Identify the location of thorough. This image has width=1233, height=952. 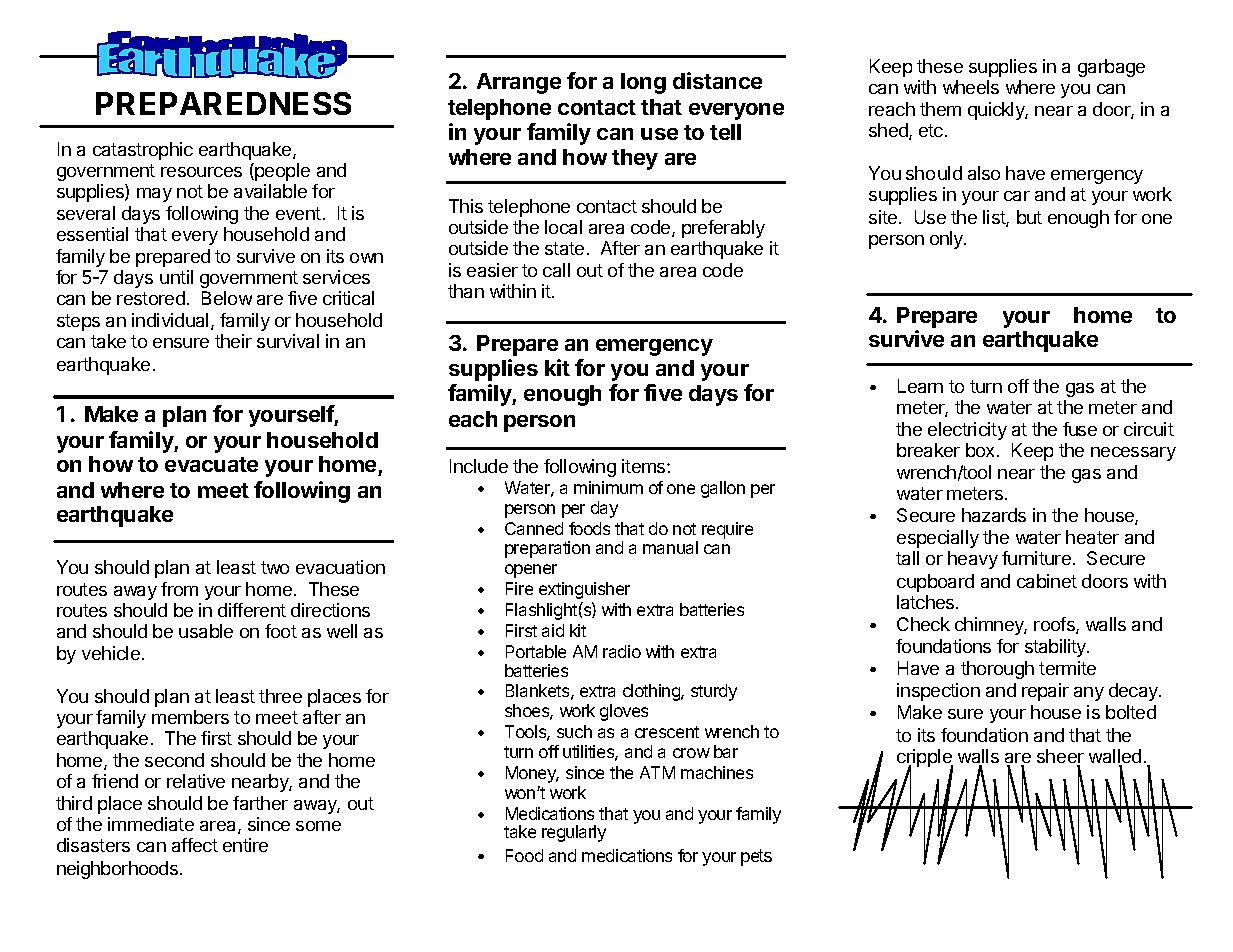
(997, 670).
